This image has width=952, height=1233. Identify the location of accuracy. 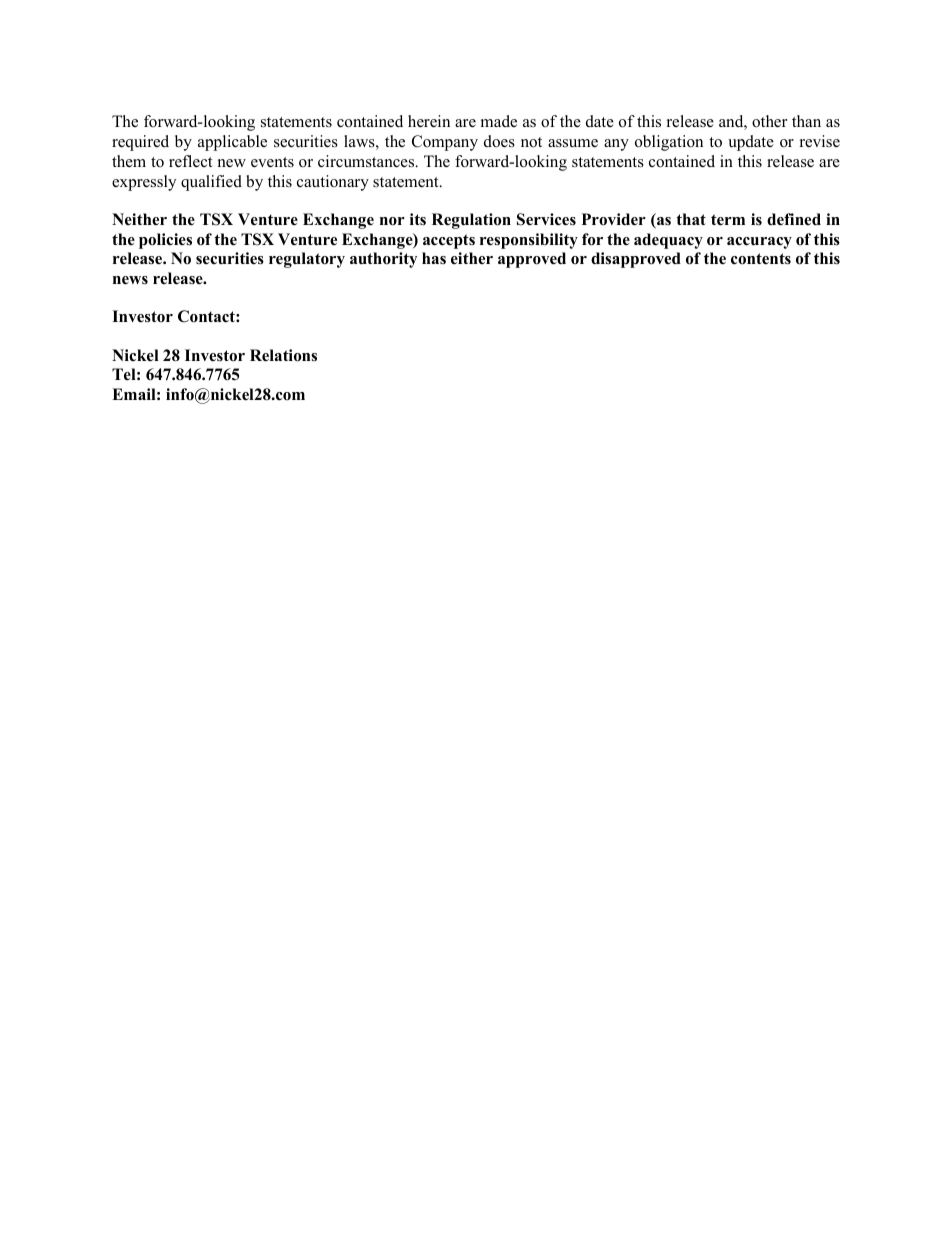
(759, 243).
